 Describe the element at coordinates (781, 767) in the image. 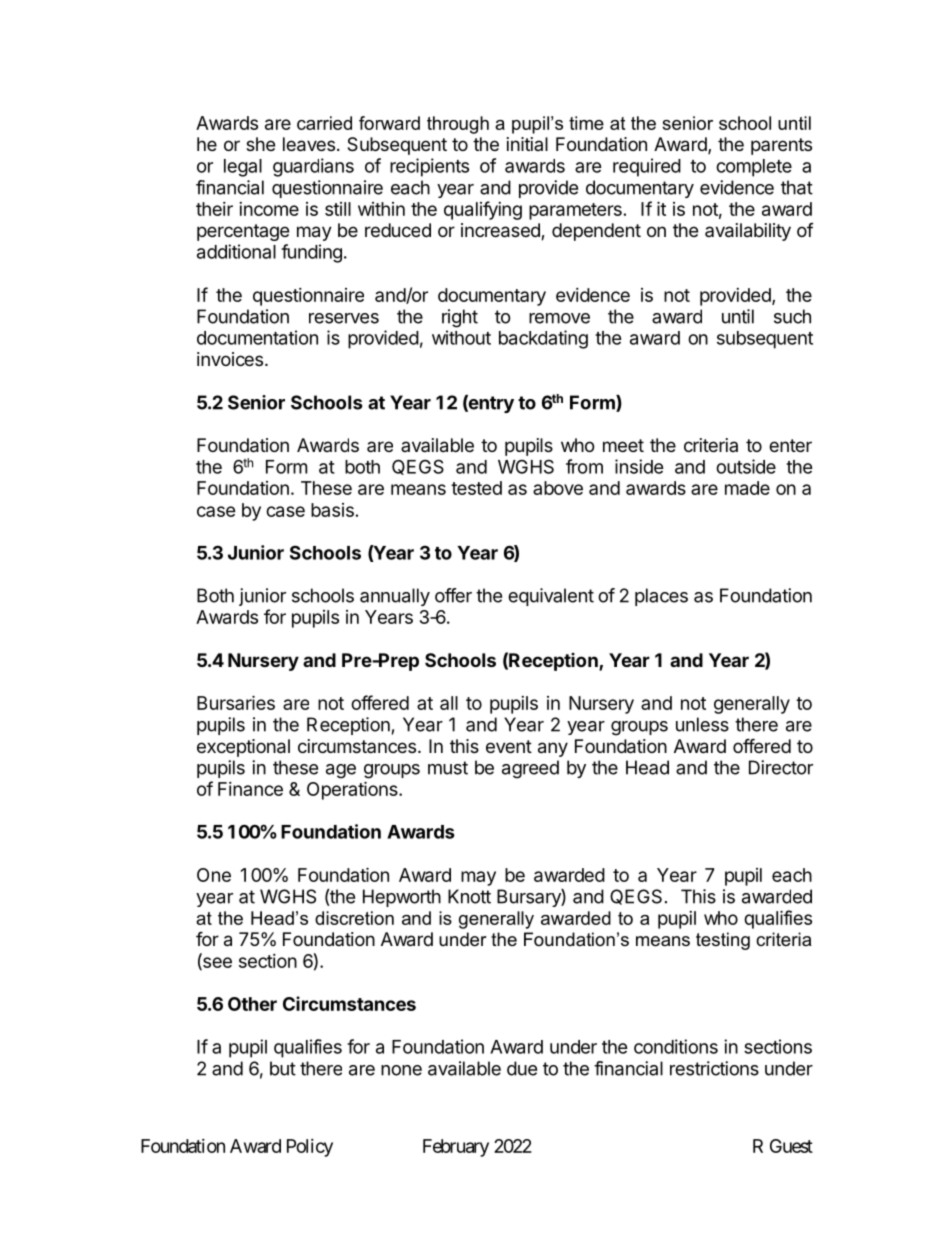

I see `Director` at that location.
